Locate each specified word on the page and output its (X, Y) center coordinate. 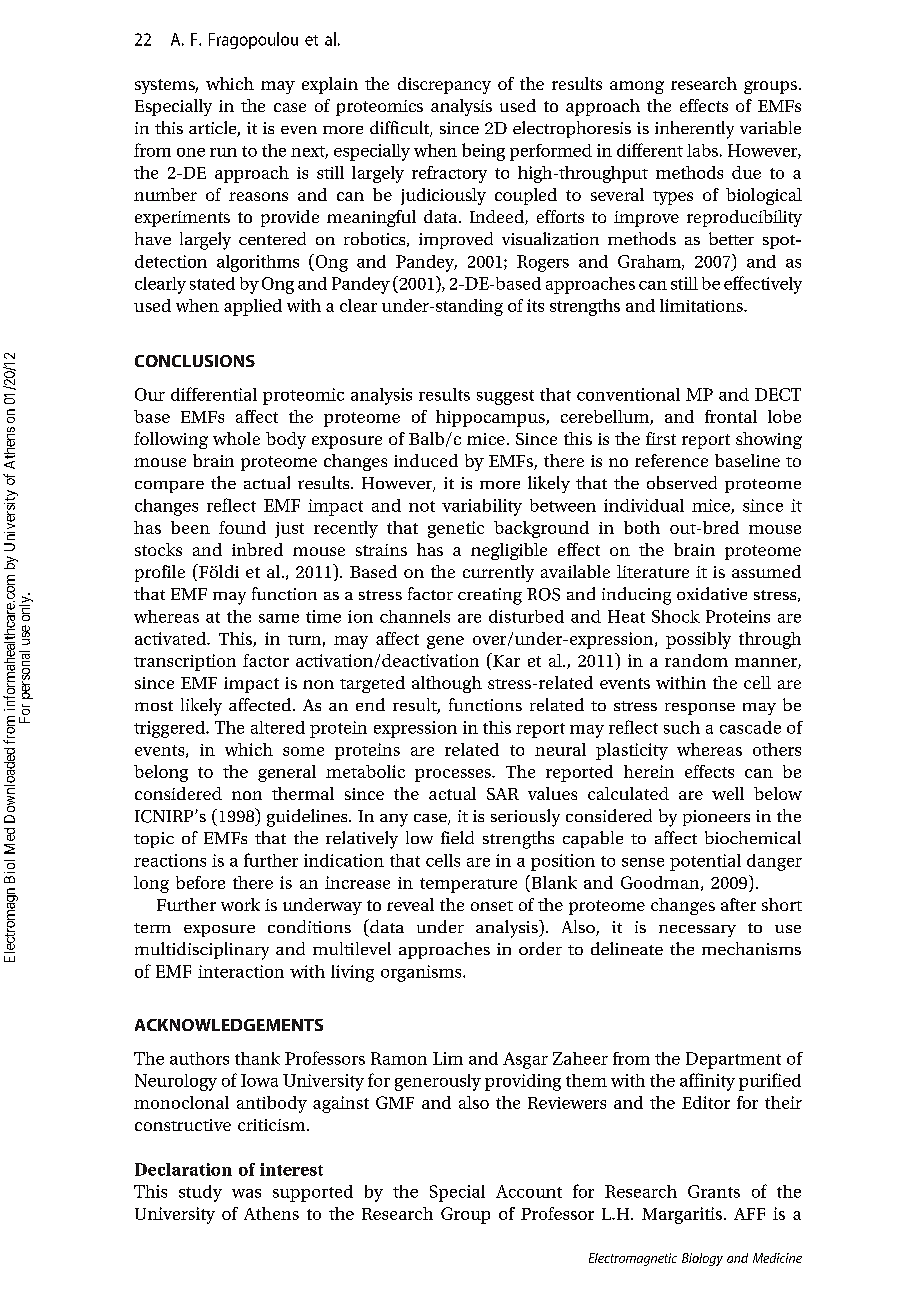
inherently (694, 130)
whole (236, 438)
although (447, 684)
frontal (731, 416)
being (483, 152)
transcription (185, 662)
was (246, 1193)
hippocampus (491, 418)
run (223, 152)
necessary (697, 931)
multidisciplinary (202, 951)
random (696, 660)
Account (529, 1191)
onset (492, 906)
